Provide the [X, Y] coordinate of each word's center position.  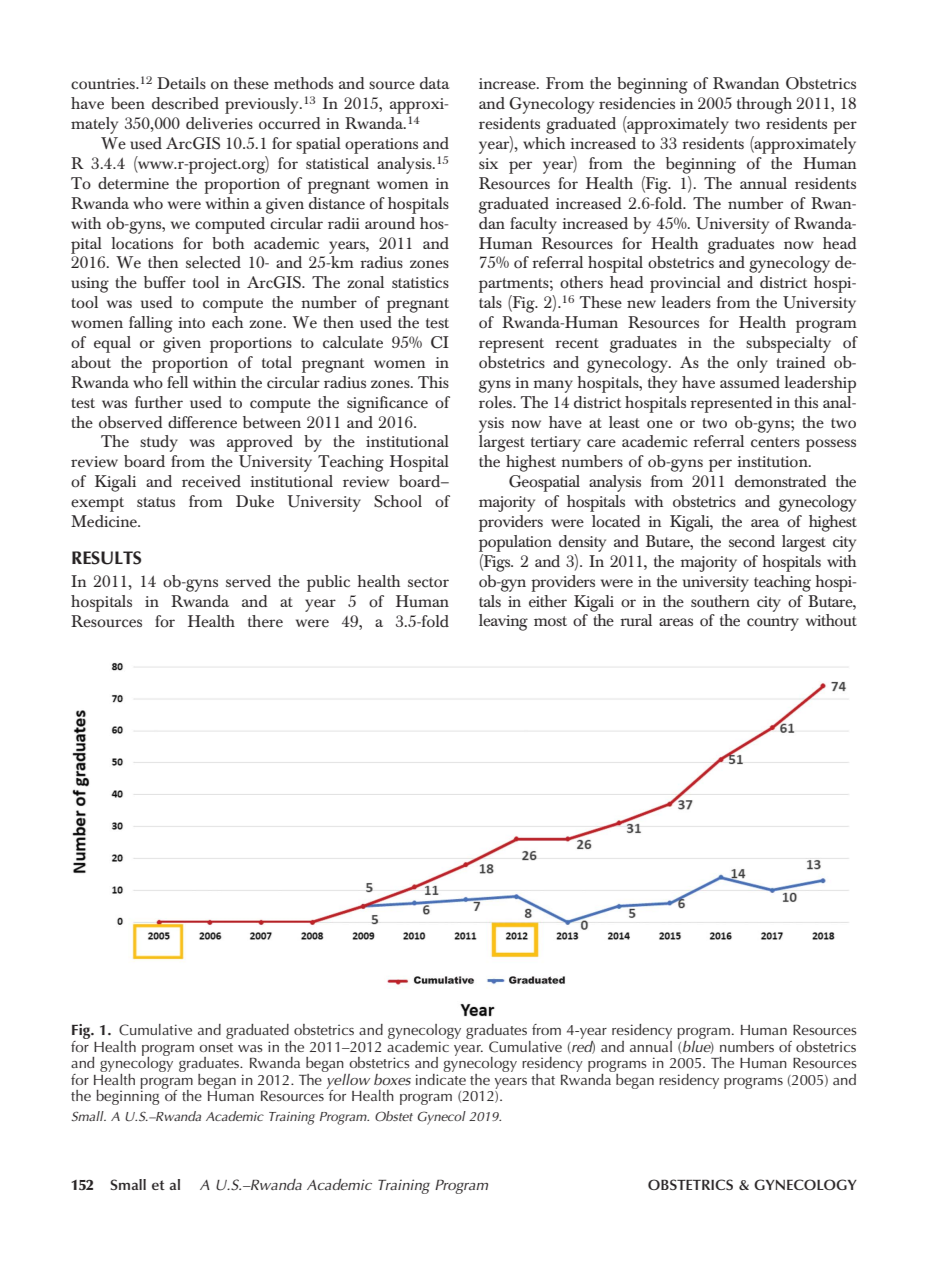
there [265, 621]
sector [428, 582]
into [191, 322]
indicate [441, 1078]
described [185, 103]
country [773, 623]
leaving [503, 622]
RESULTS [106, 558]
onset [216, 1047]
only [752, 364]
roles [496, 402]
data [435, 83]
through [764, 105]
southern [720, 601]
